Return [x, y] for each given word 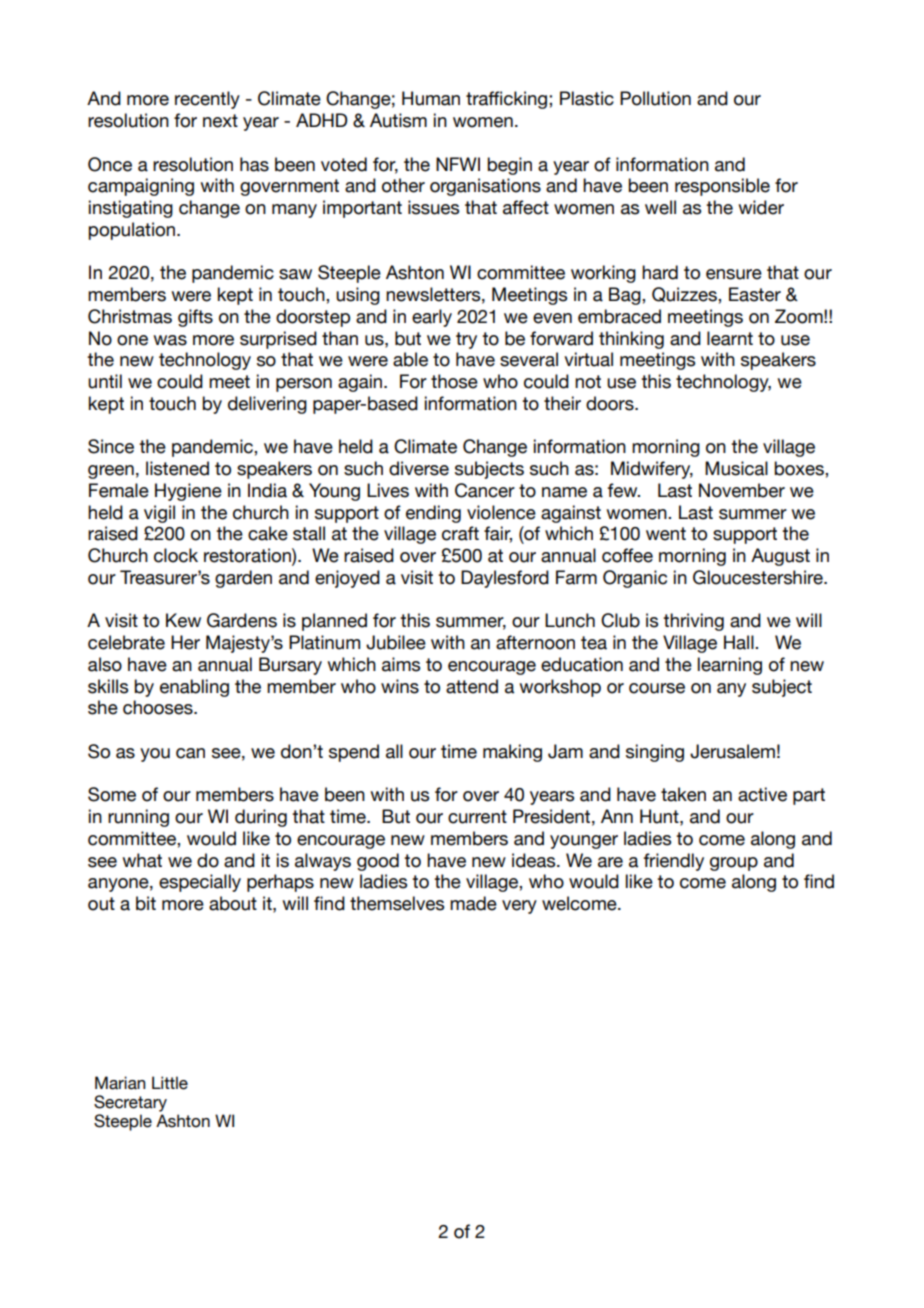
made [473, 903]
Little [170, 1083]
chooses [159, 707]
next [220, 121]
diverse [419, 468]
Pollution [655, 98]
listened [177, 468]
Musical [736, 468]
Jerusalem [732, 751]
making [512, 753]
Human [431, 98]
